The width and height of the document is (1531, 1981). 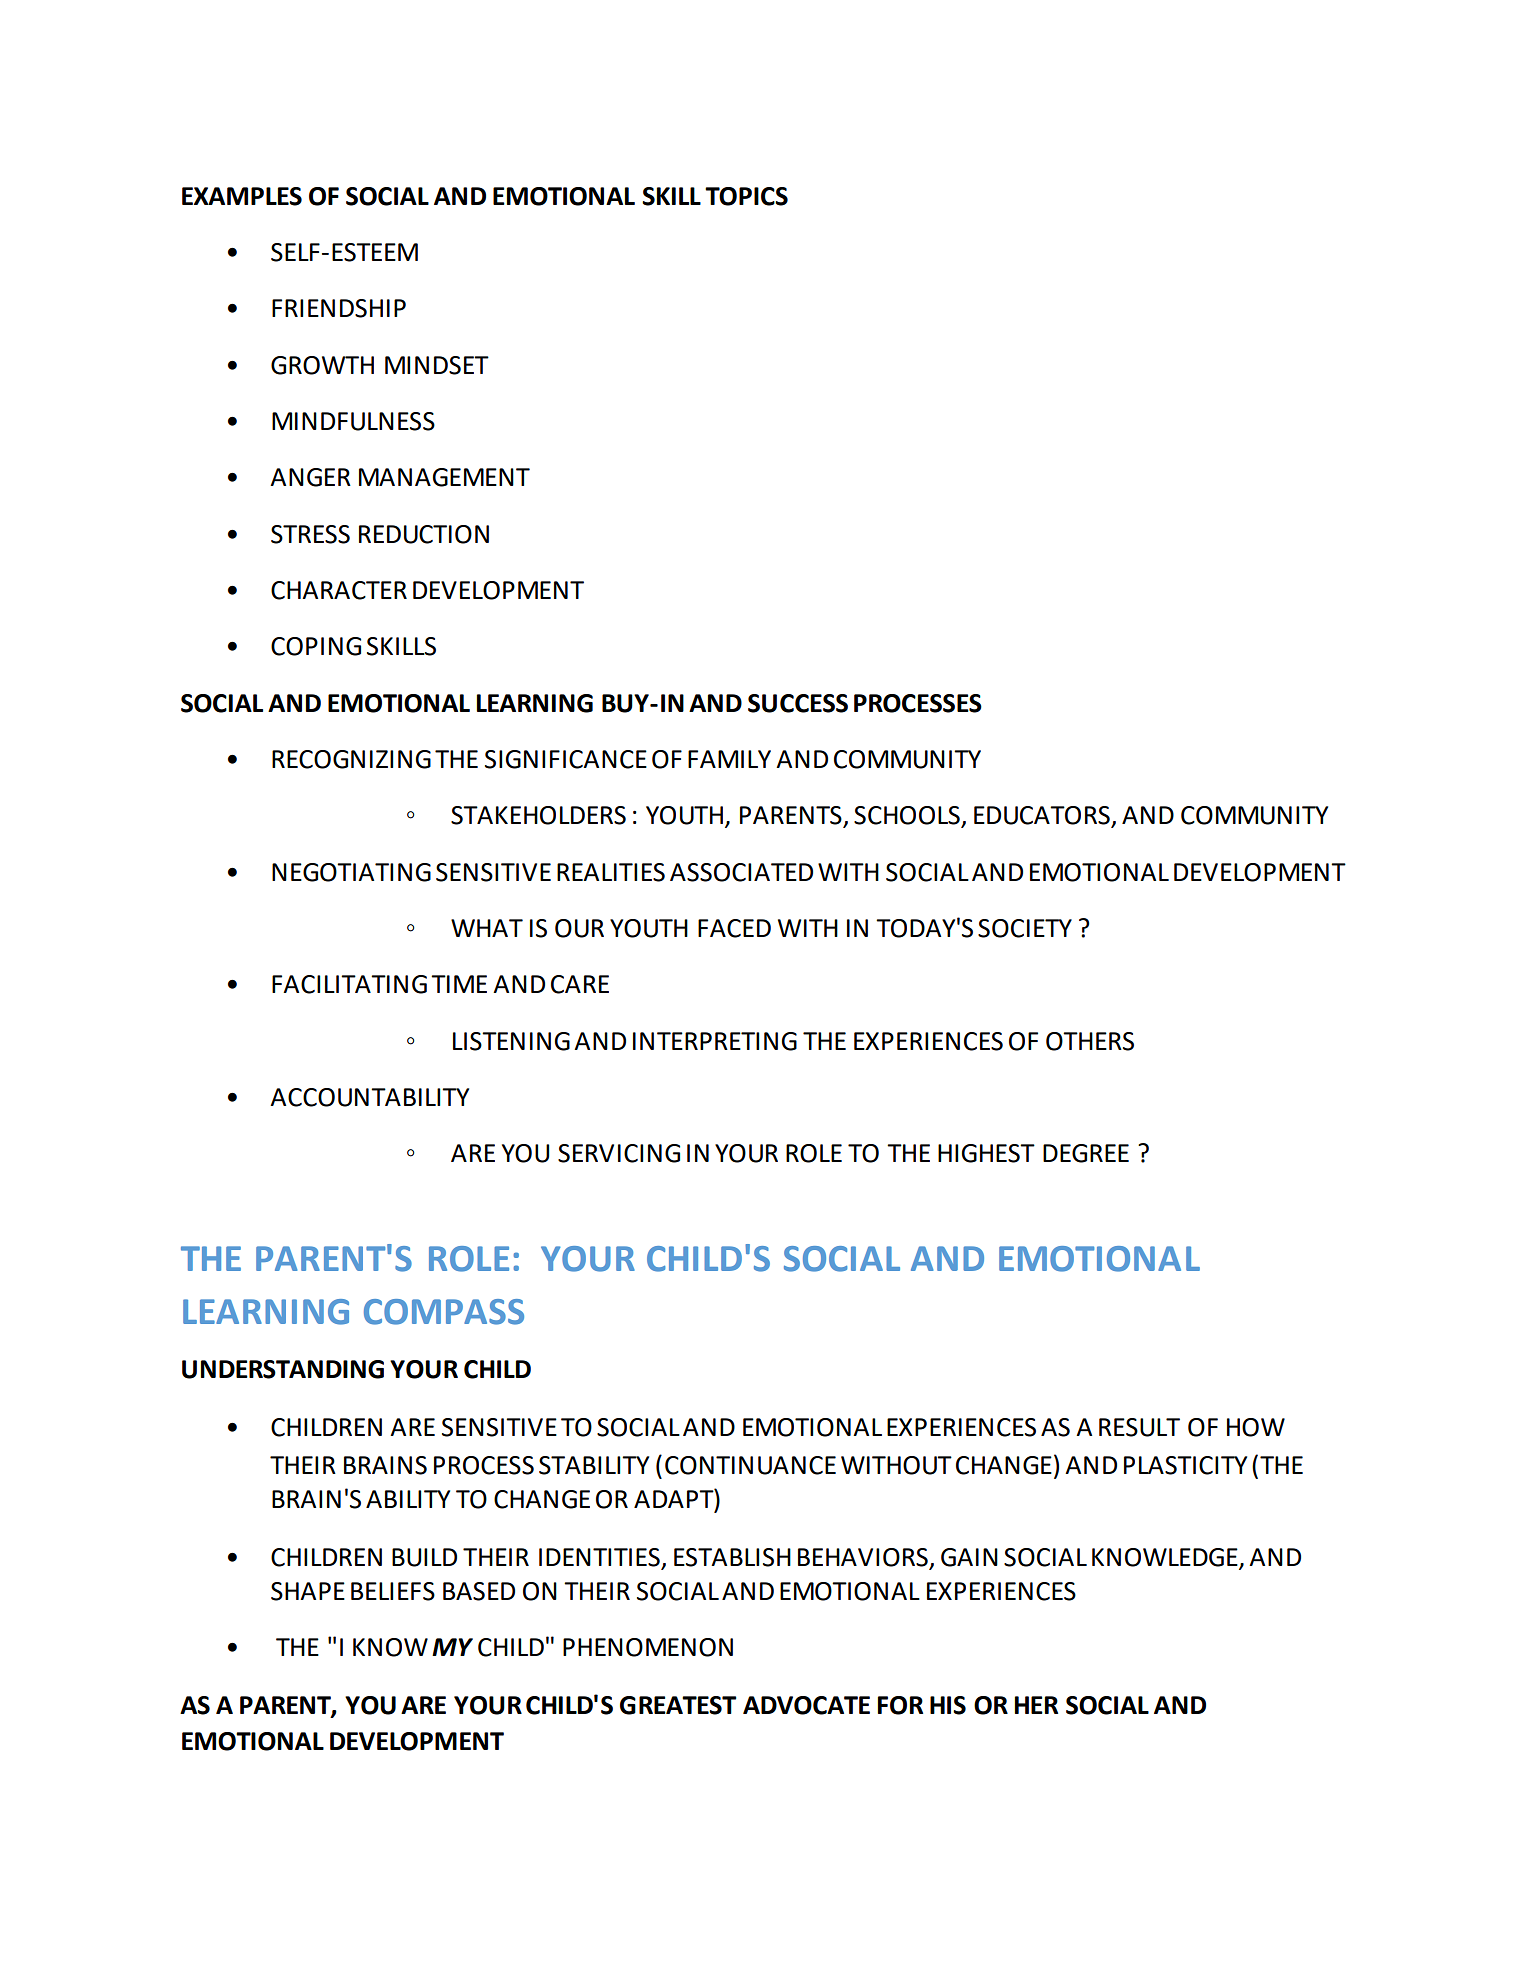 I want to click on SOCIETY, so click(x=1025, y=928).
